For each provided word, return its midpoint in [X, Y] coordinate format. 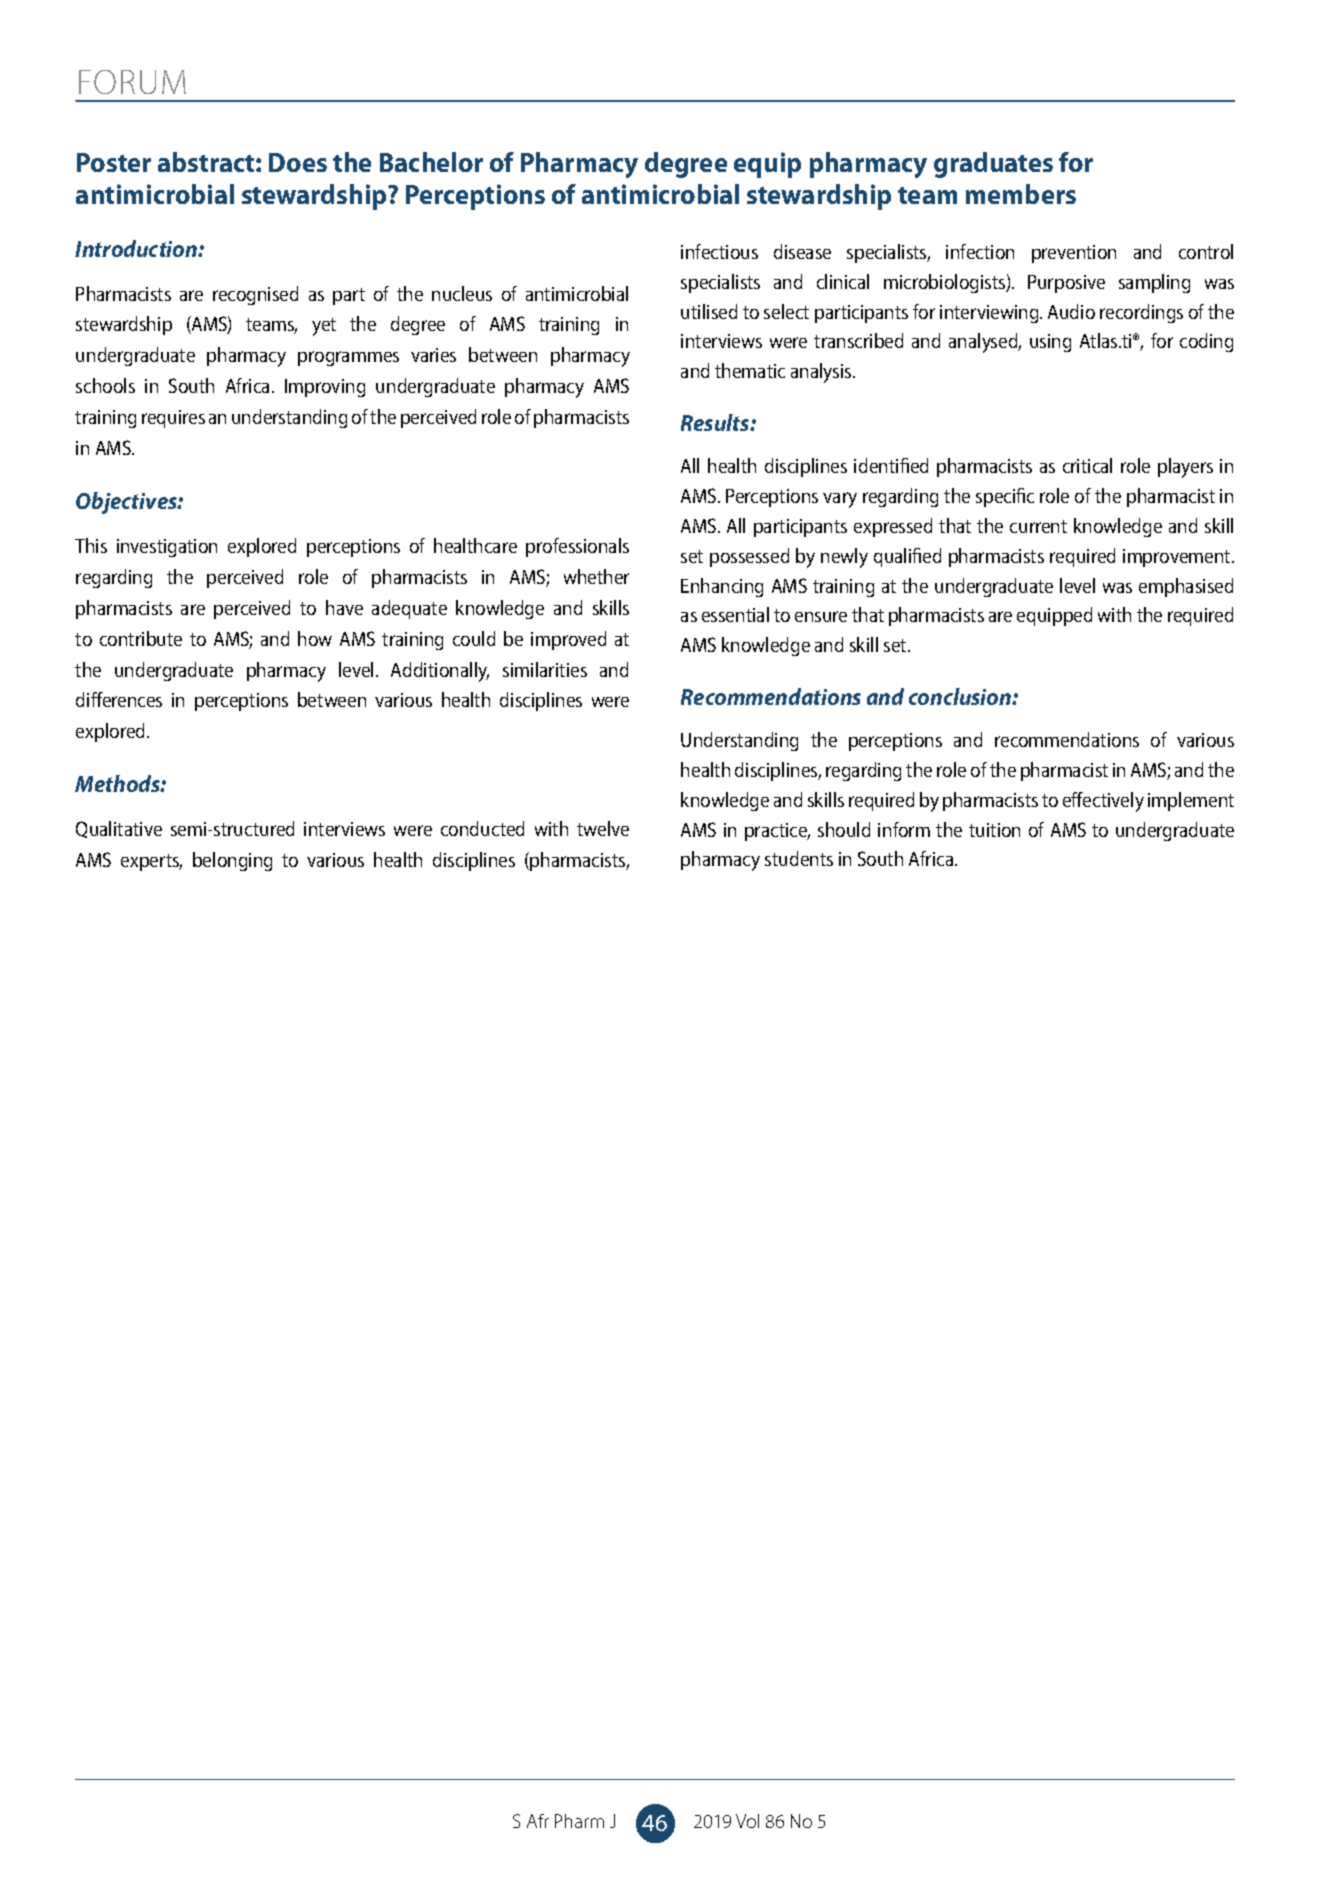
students [799, 858]
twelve [603, 828]
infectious [719, 251]
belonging [232, 861]
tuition [994, 830]
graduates [993, 165]
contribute [141, 638]
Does [298, 162]
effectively [1103, 802]
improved [568, 640]
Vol [747, 1821]
